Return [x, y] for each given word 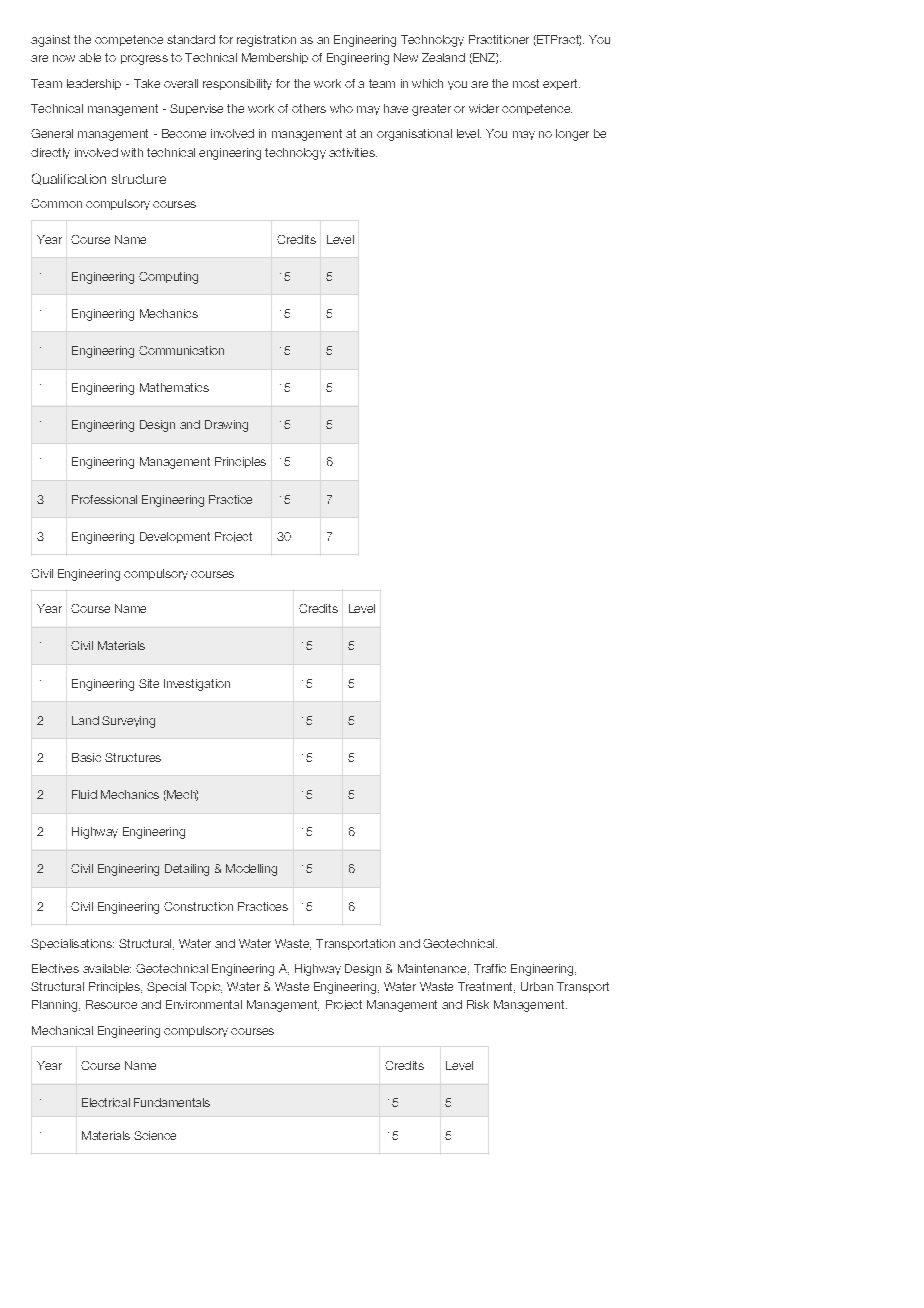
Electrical [106, 1102]
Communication [181, 350]
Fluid [84, 794]
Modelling [251, 870]
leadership [94, 84]
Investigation [197, 685]
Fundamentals [172, 1102]
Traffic [490, 968]
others [309, 108]
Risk [478, 1004]
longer [572, 135]
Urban [537, 986]
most [526, 83]
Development [175, 537]
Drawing [226, 426]
